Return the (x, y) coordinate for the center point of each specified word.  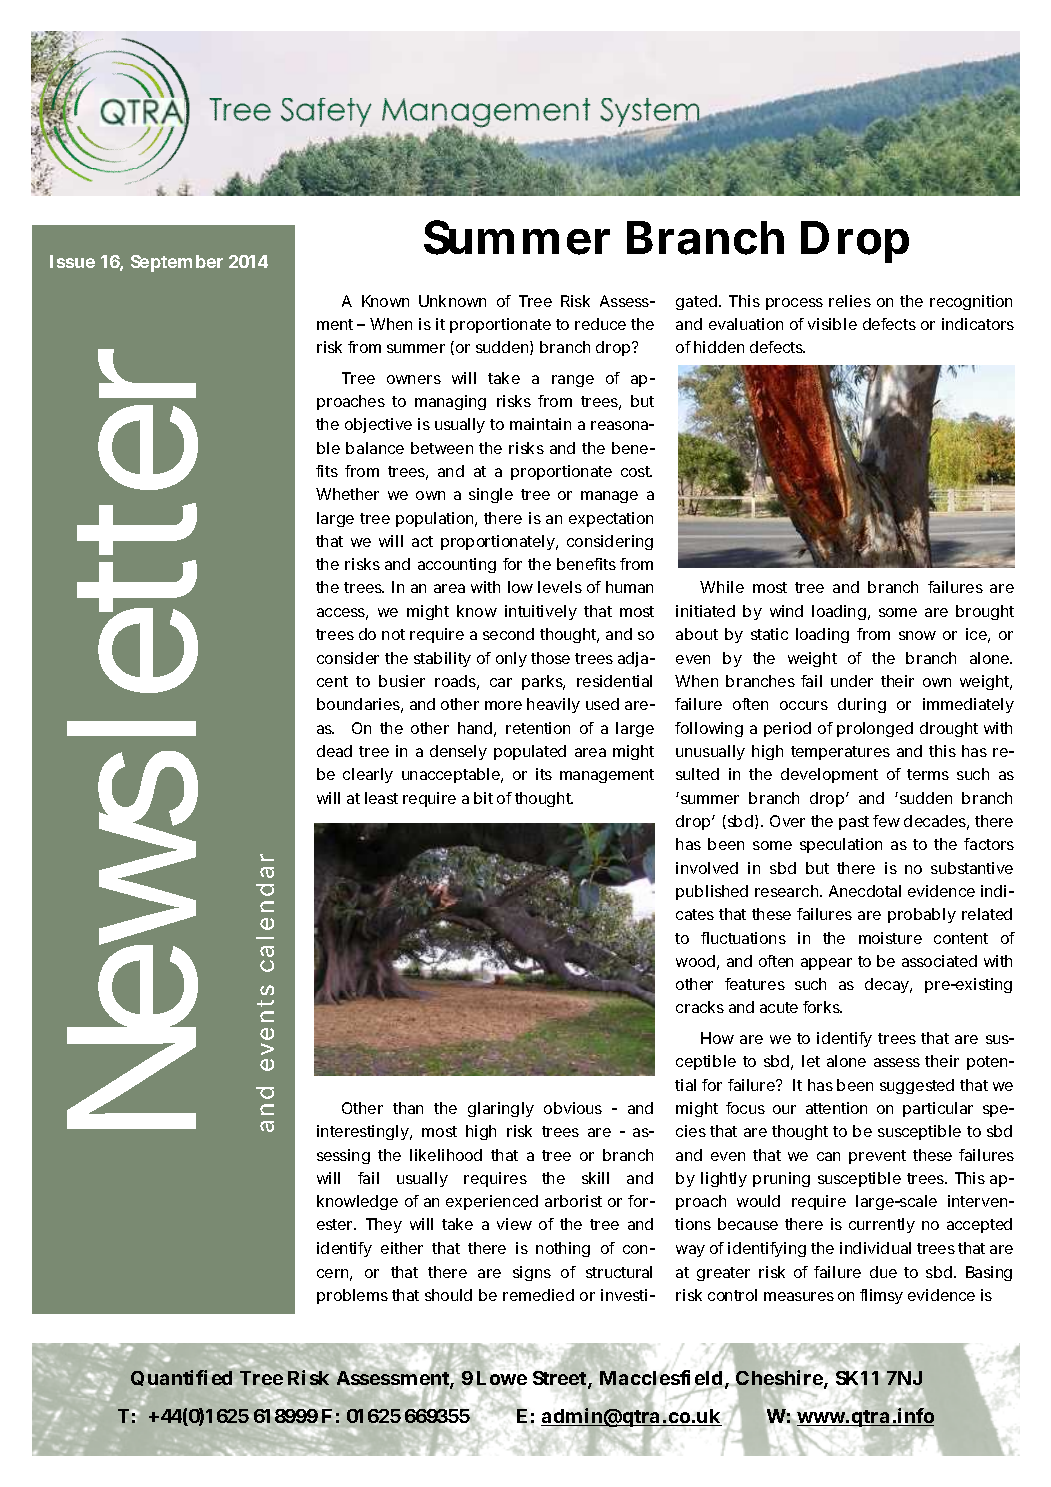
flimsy (881, 1296)
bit (483, 798)
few (886, 821)
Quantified (182, 1378)
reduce (600, 324)
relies (850, 301)
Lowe (502, 1378)
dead (334, 751)
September (177, 263)
